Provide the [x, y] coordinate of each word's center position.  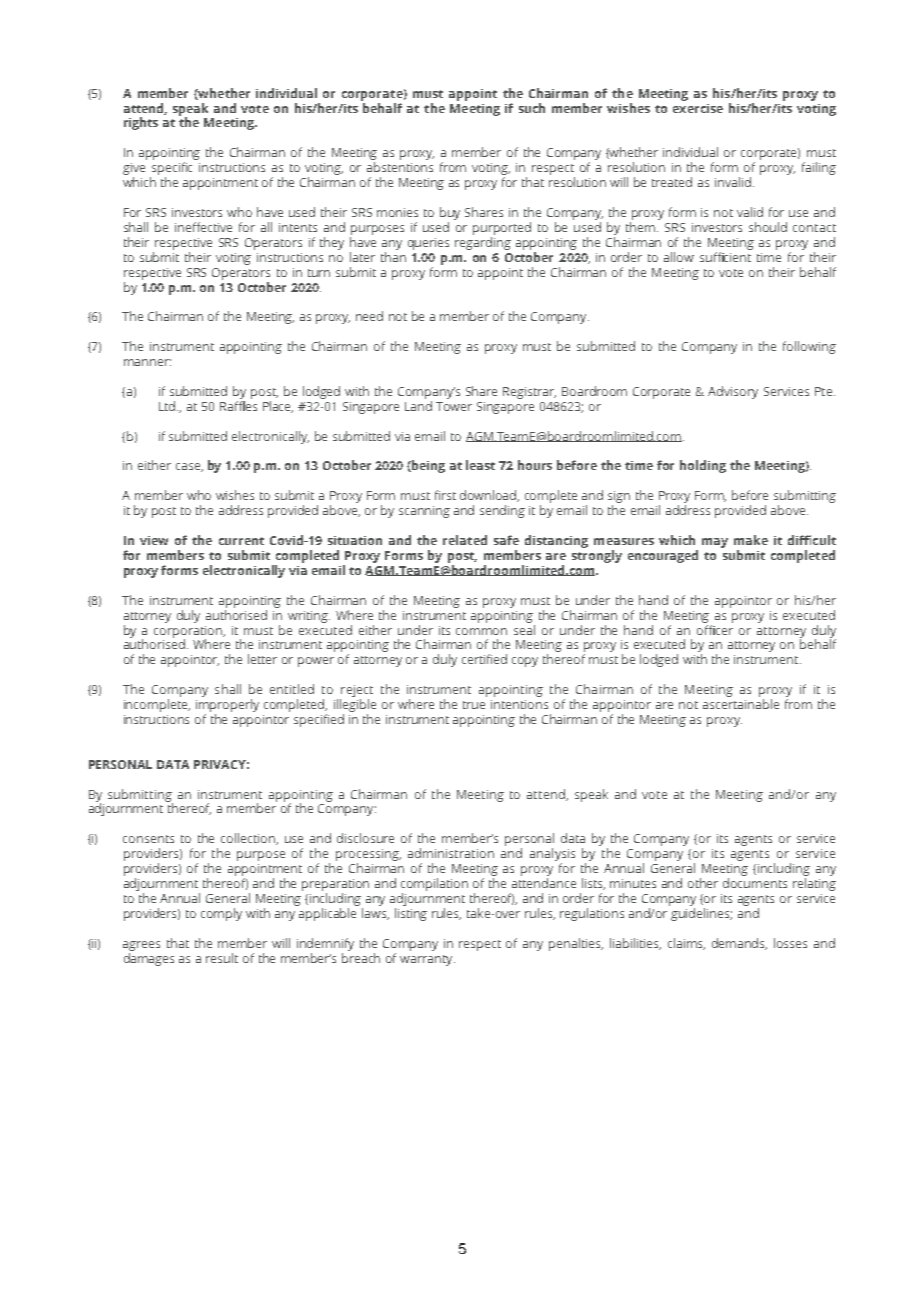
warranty [427, 960]
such [532, 108]
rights [141, 123]
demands [739, 944]
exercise [698, 108]
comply [221, 914]
